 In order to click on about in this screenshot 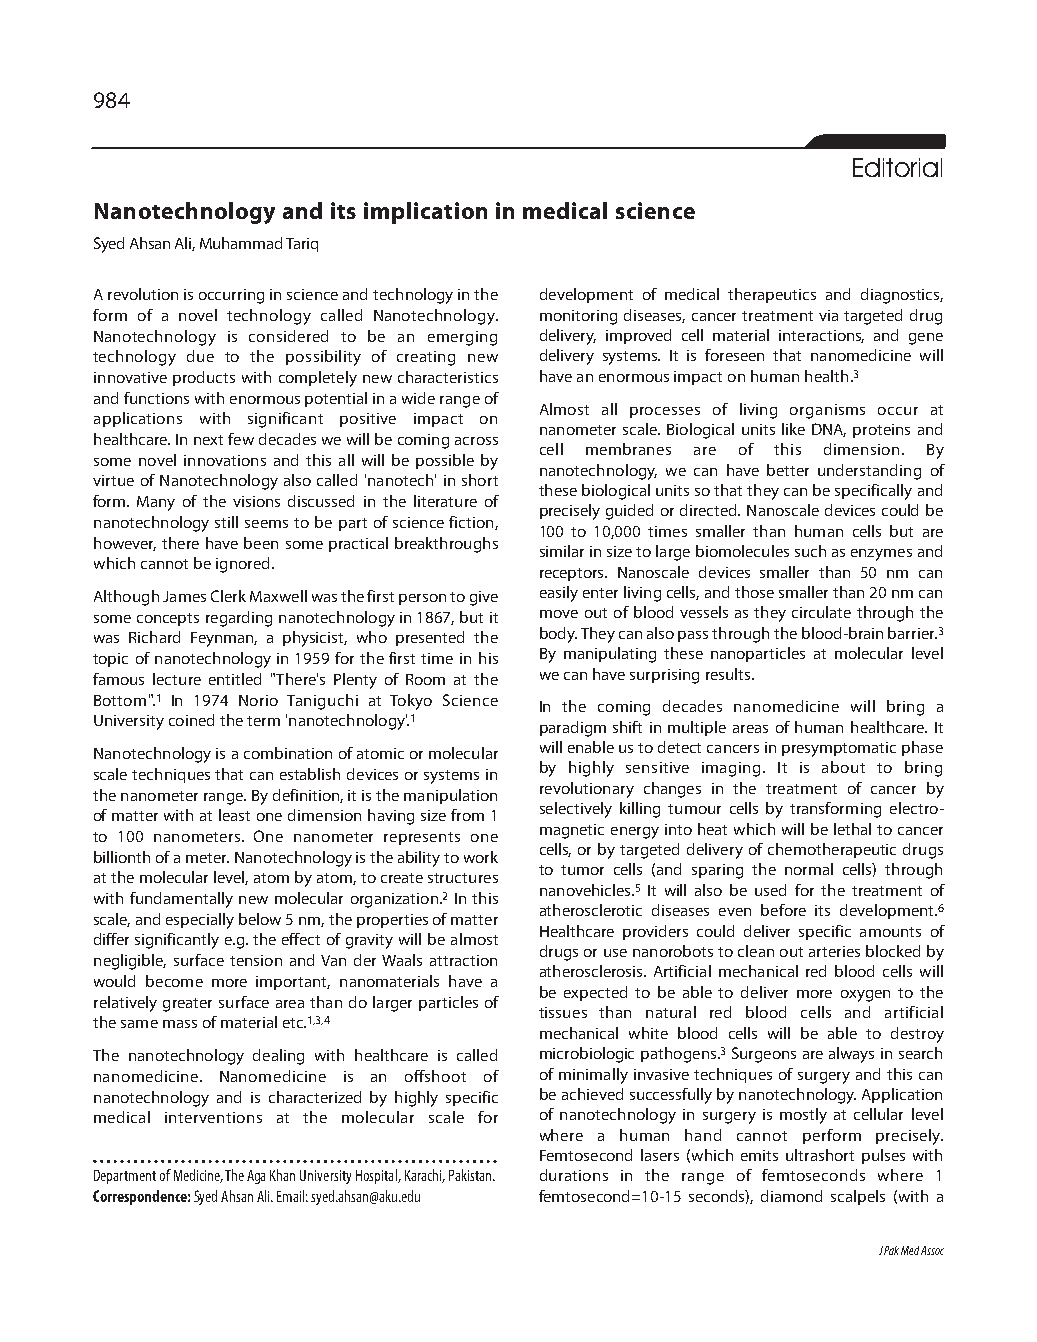, I will do `click(843, 767)`.
